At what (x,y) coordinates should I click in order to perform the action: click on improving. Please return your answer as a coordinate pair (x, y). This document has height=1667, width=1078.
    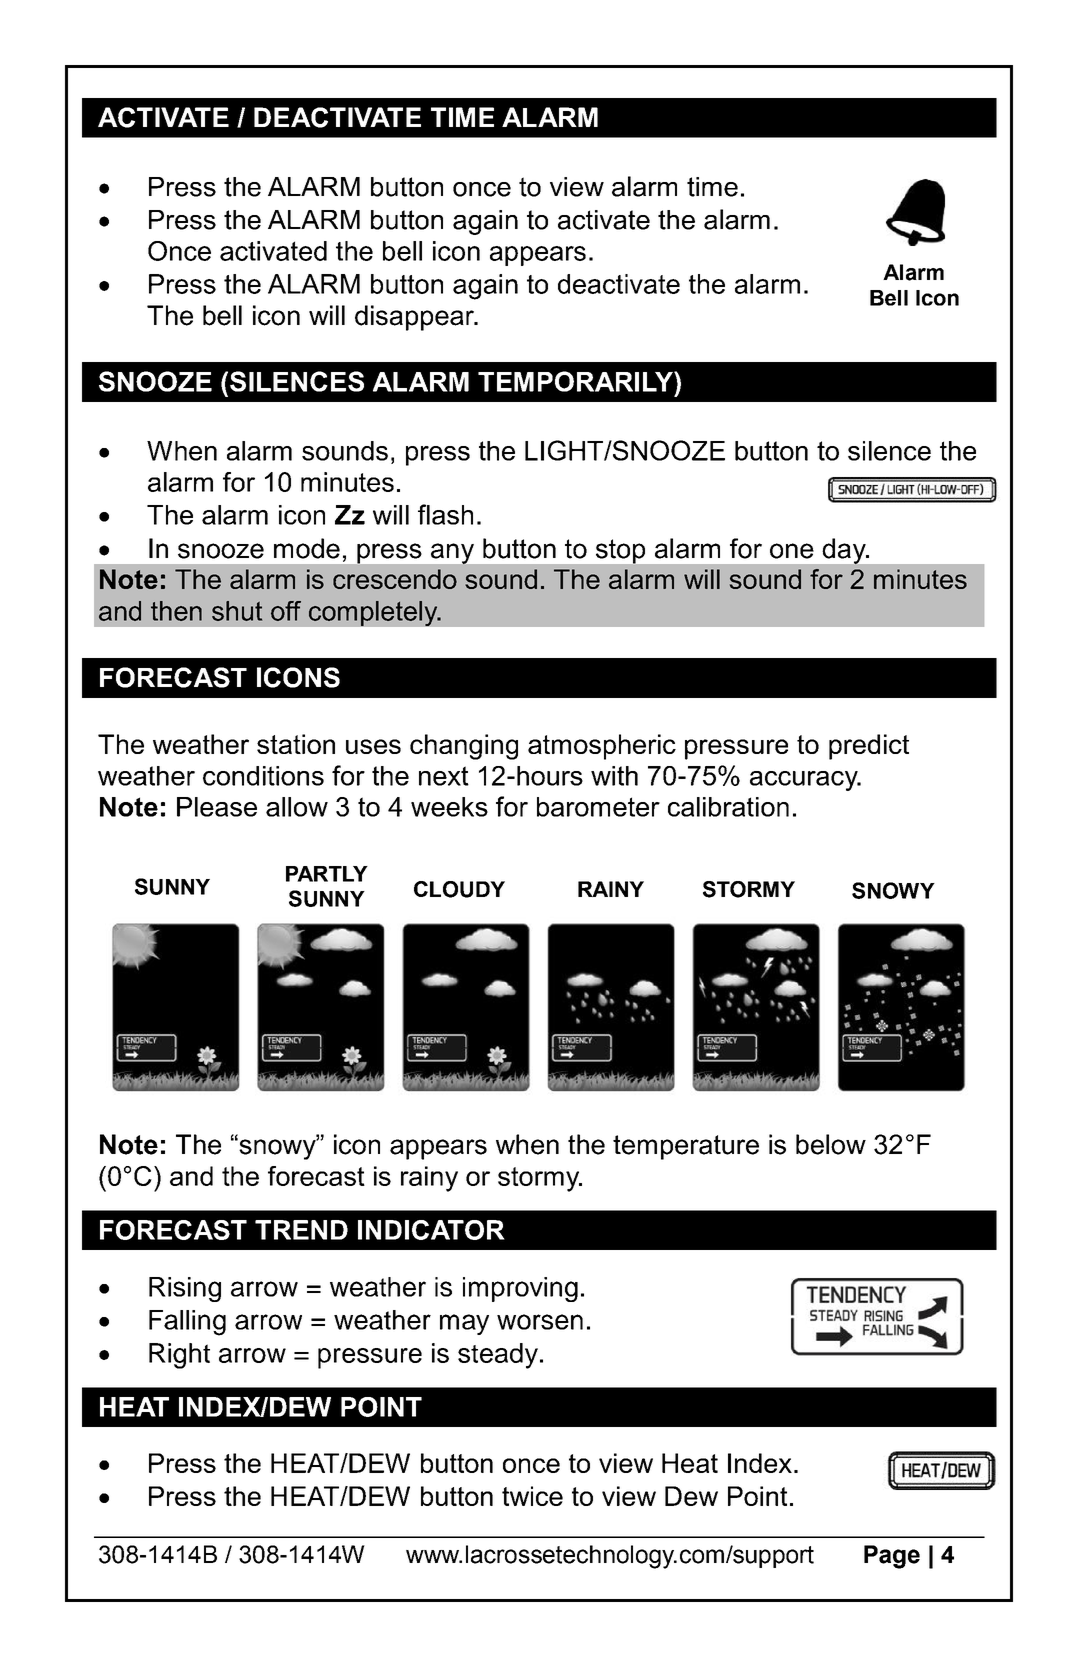
    Looking at the image, I should click on (520, 1289).
